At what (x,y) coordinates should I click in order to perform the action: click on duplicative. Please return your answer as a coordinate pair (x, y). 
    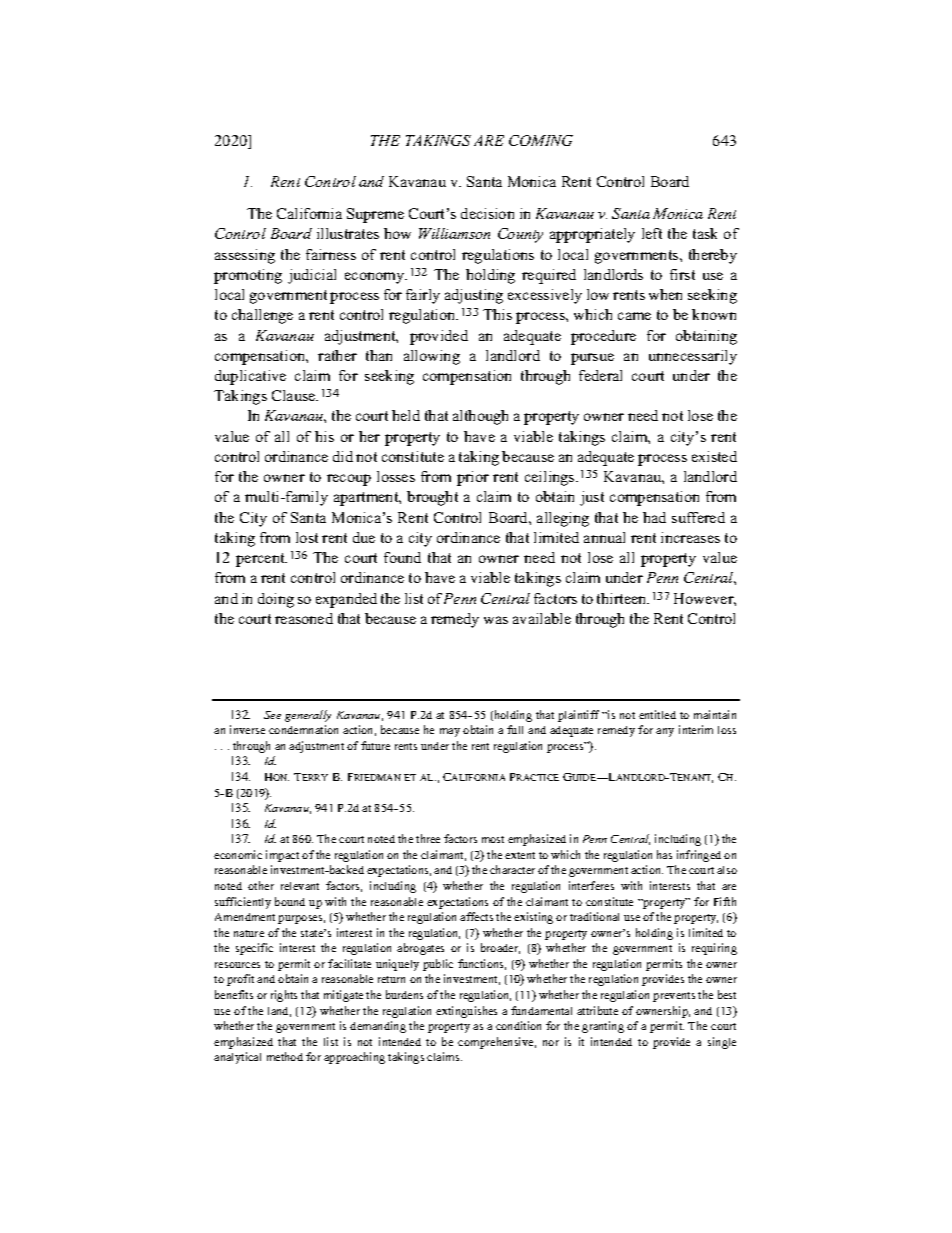
    Looking at the image, I should click on (250, 377).
